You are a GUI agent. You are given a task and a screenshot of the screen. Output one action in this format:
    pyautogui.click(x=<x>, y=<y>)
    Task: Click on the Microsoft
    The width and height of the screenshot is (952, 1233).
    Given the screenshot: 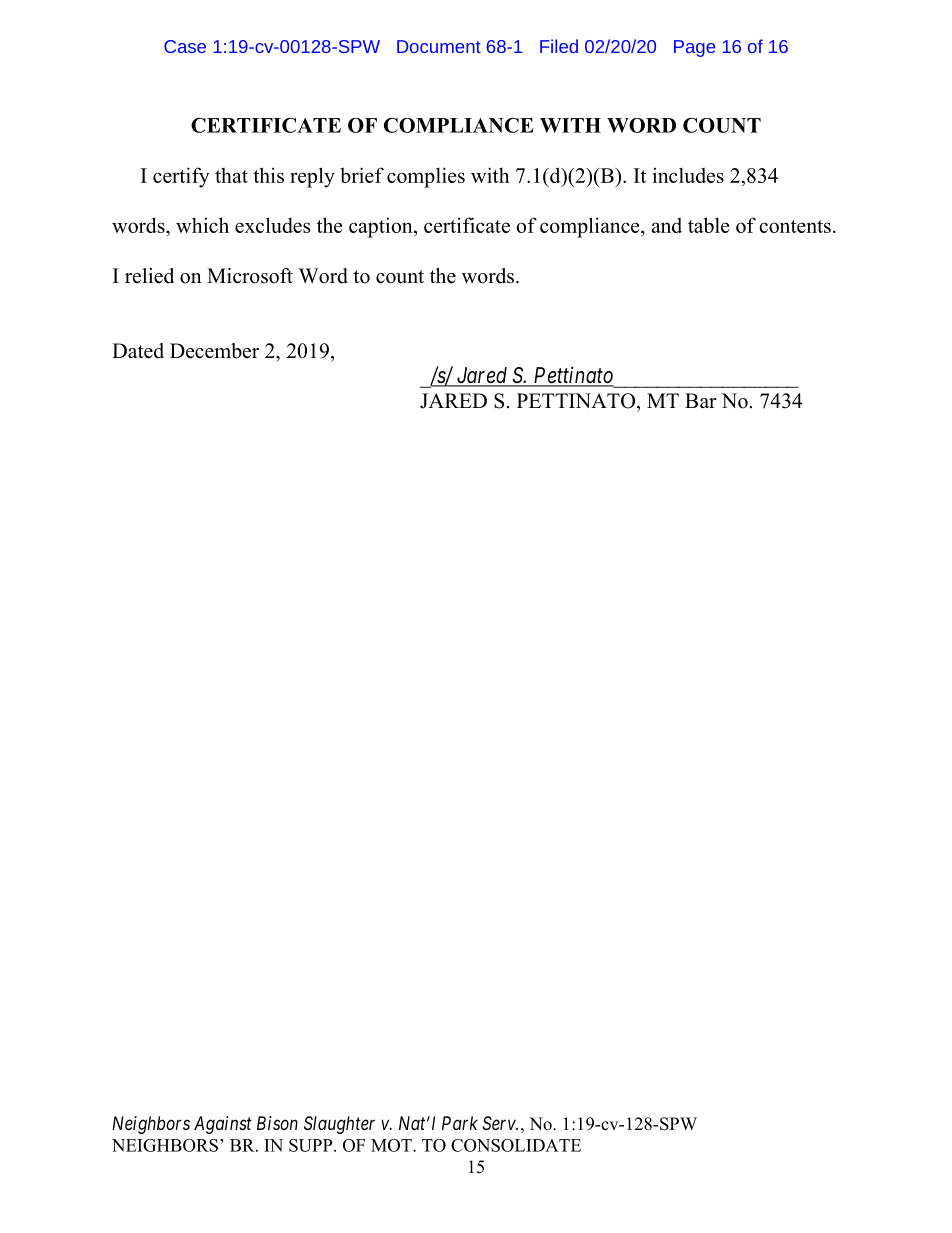 What is the action you would take?
    pyautogui.click(x=250, y=276)
